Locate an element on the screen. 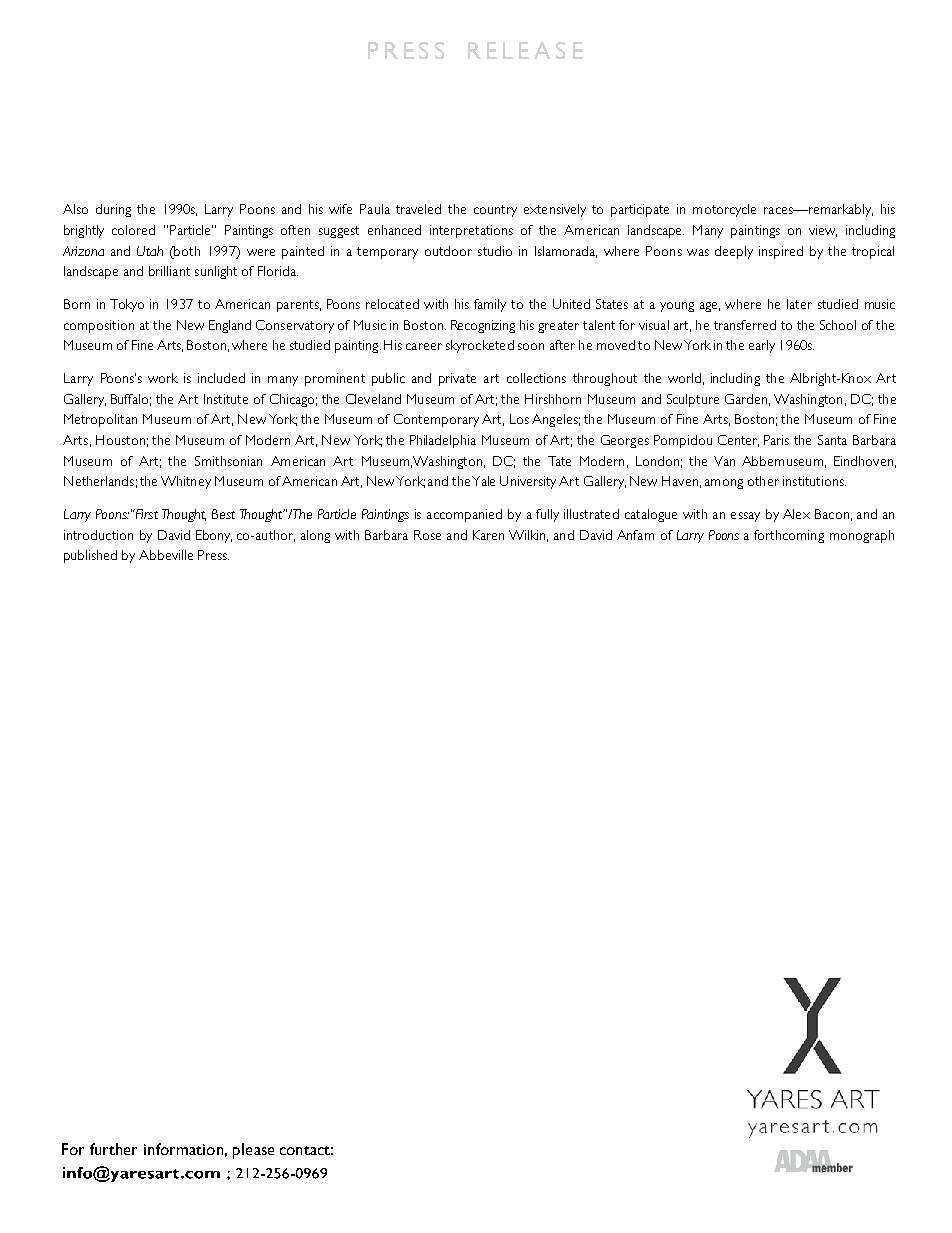 The image size is (952, 1233). Rose is located at coordinates (427, 535).
